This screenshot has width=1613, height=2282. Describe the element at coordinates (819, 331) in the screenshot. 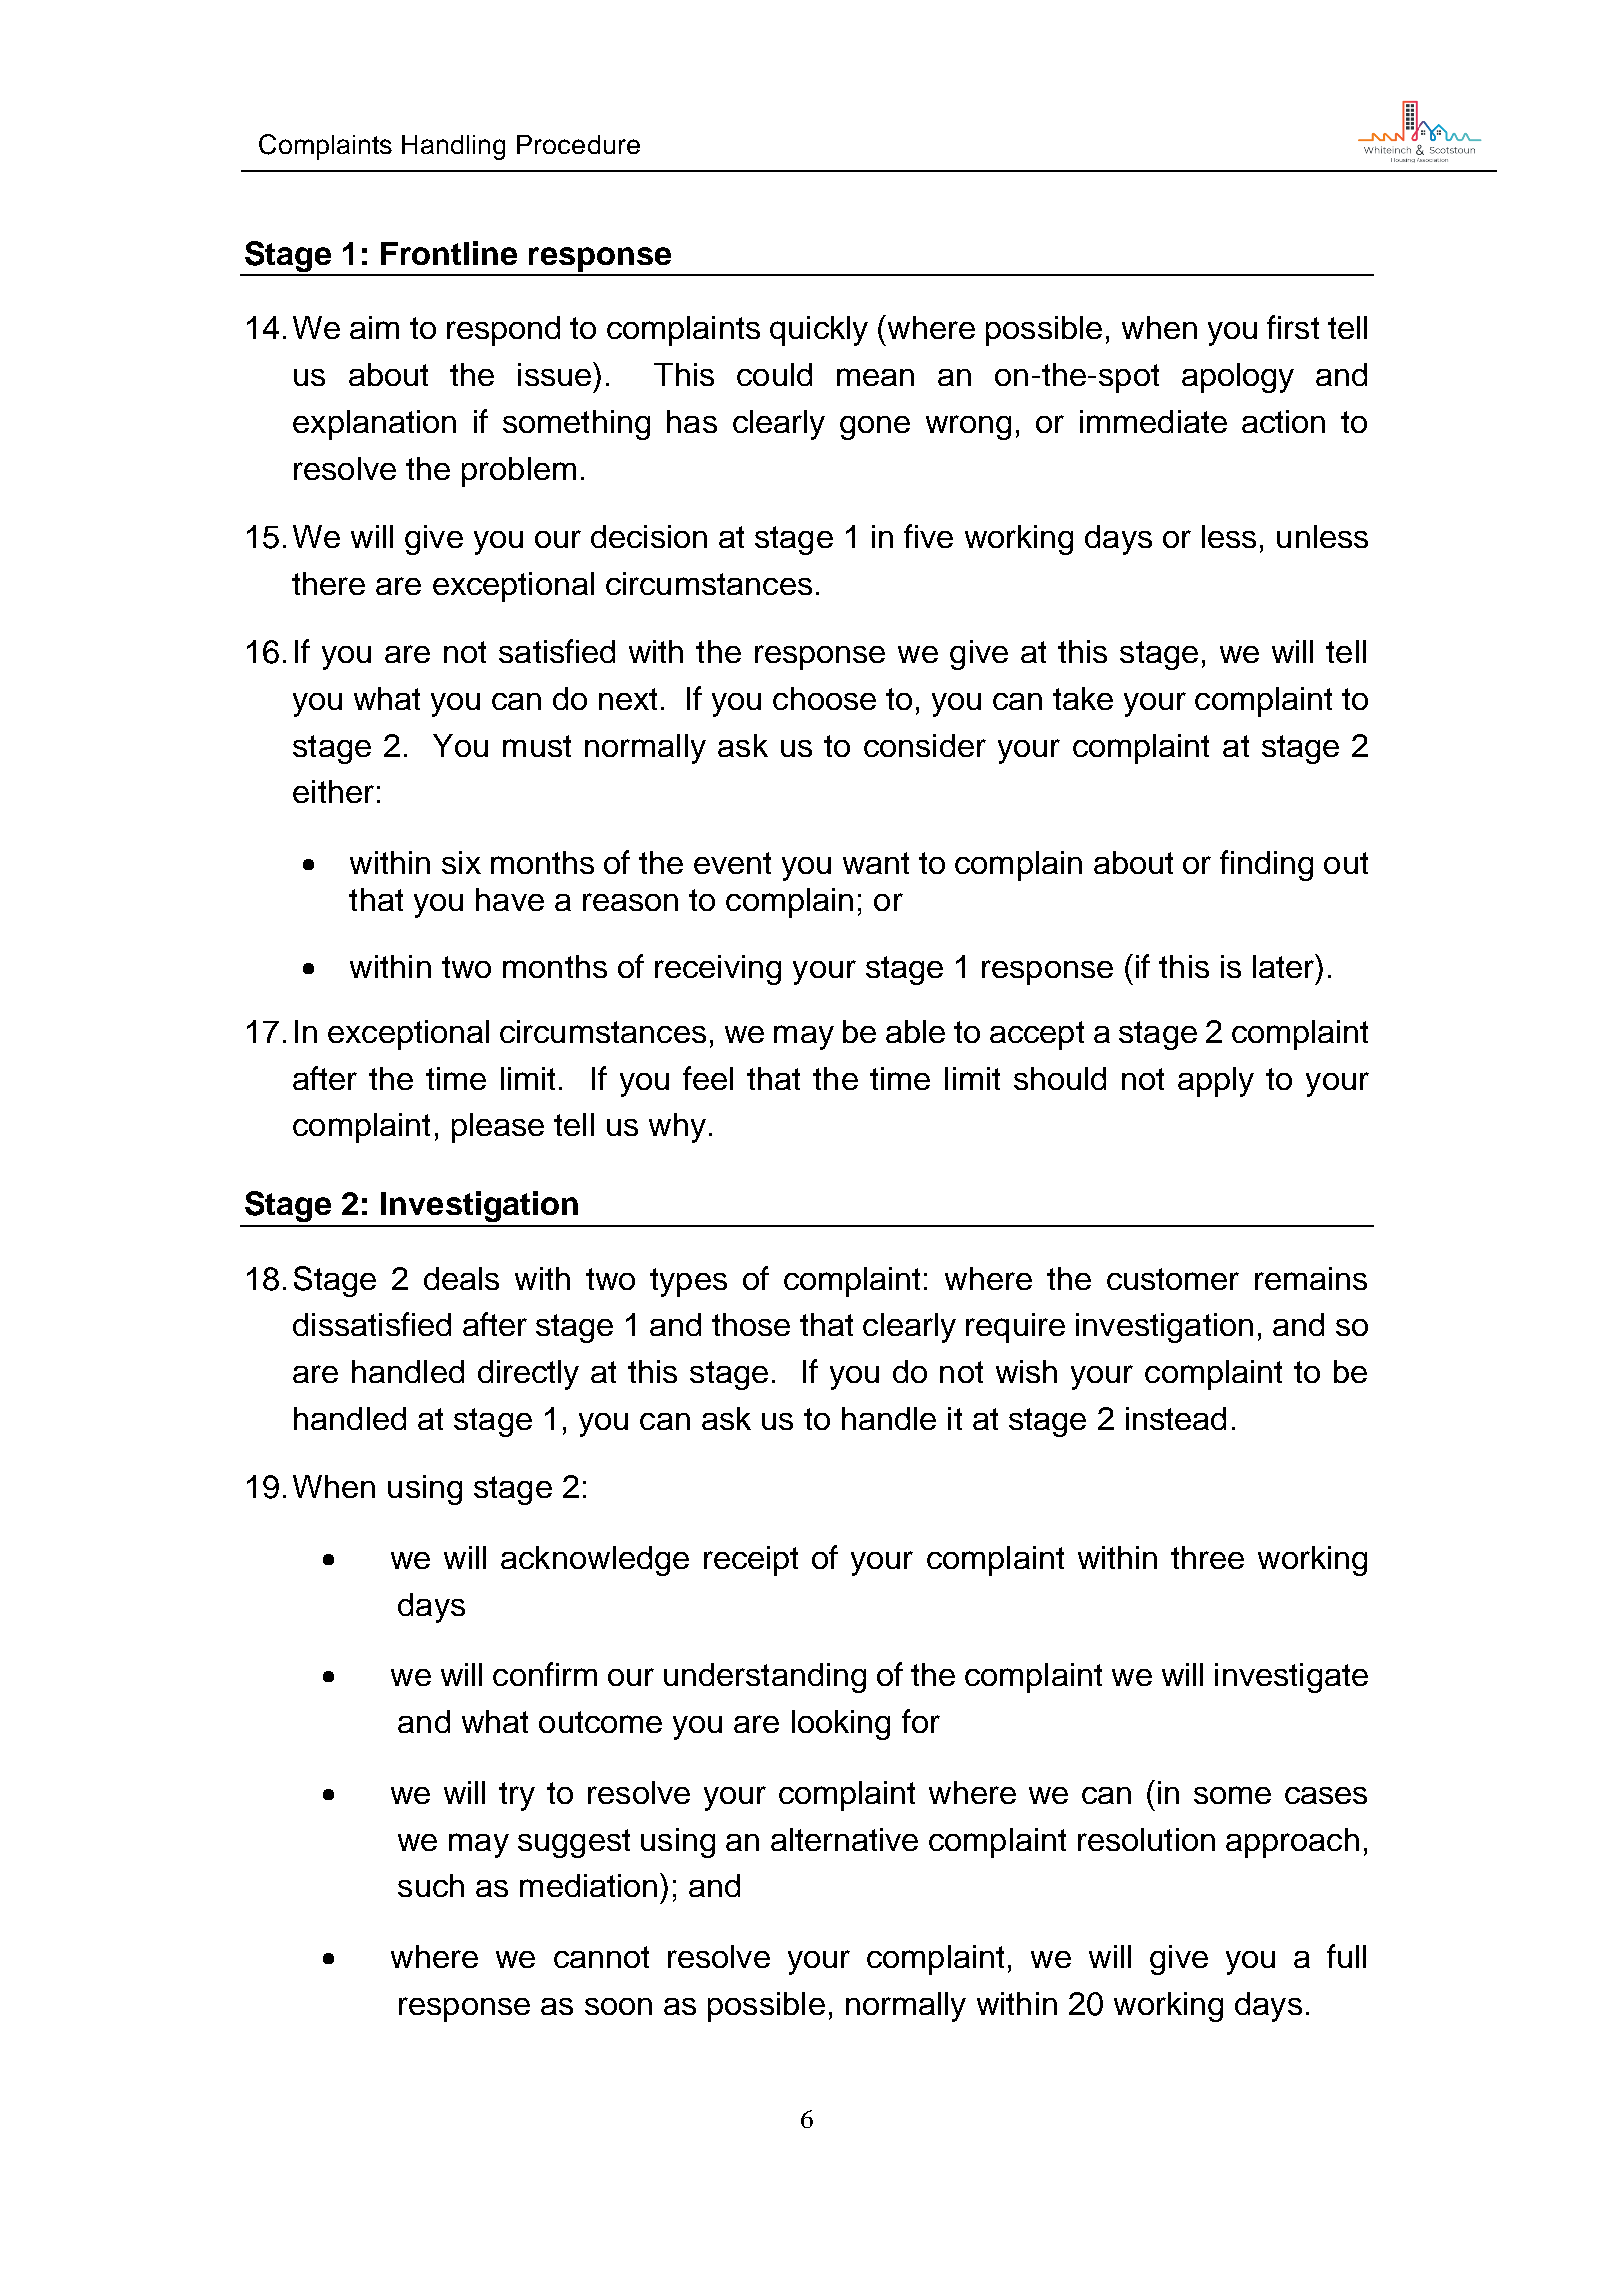

I see `quickly` at that location.
